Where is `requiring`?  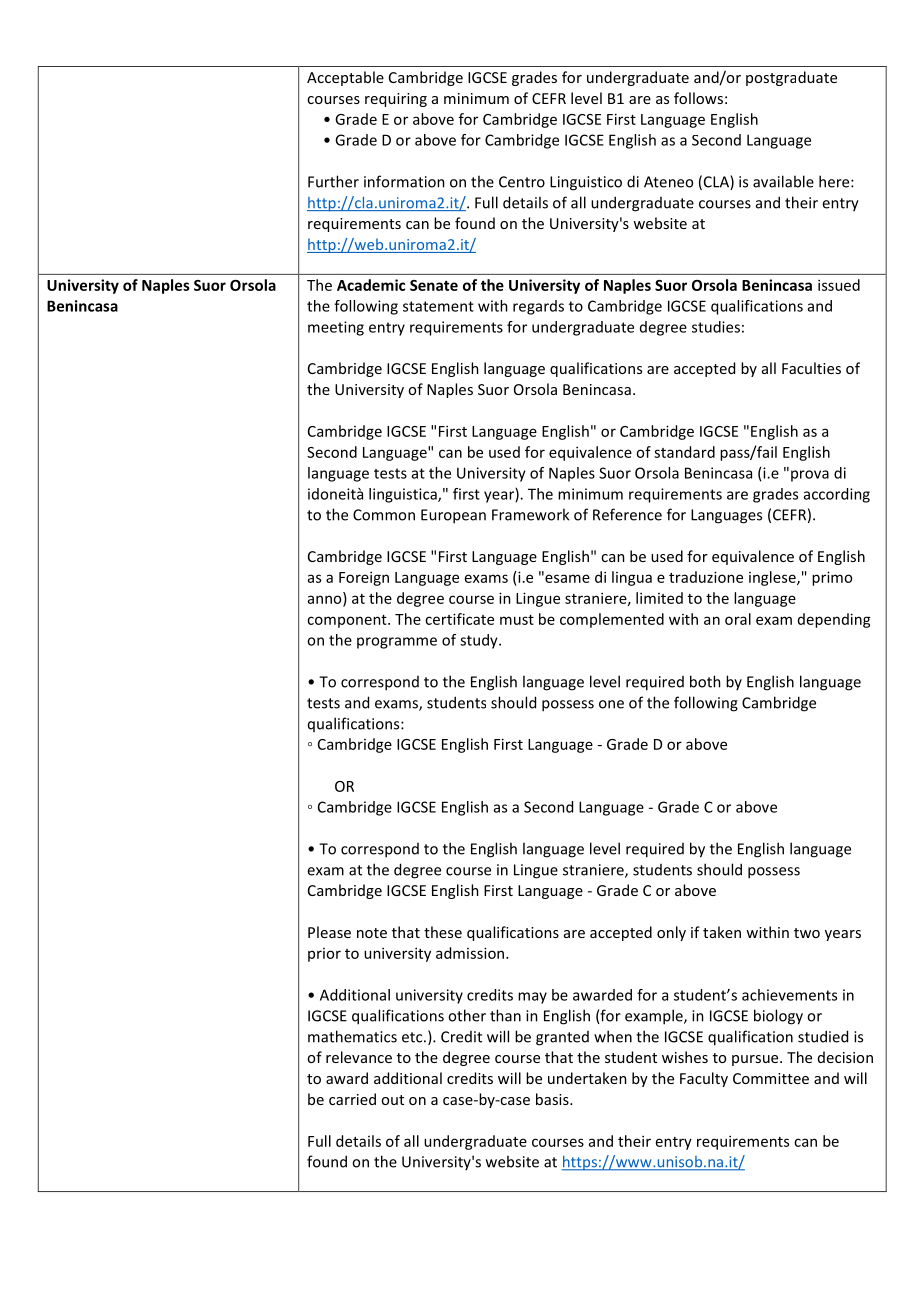
requiring is located at coordinates (396, 100).
